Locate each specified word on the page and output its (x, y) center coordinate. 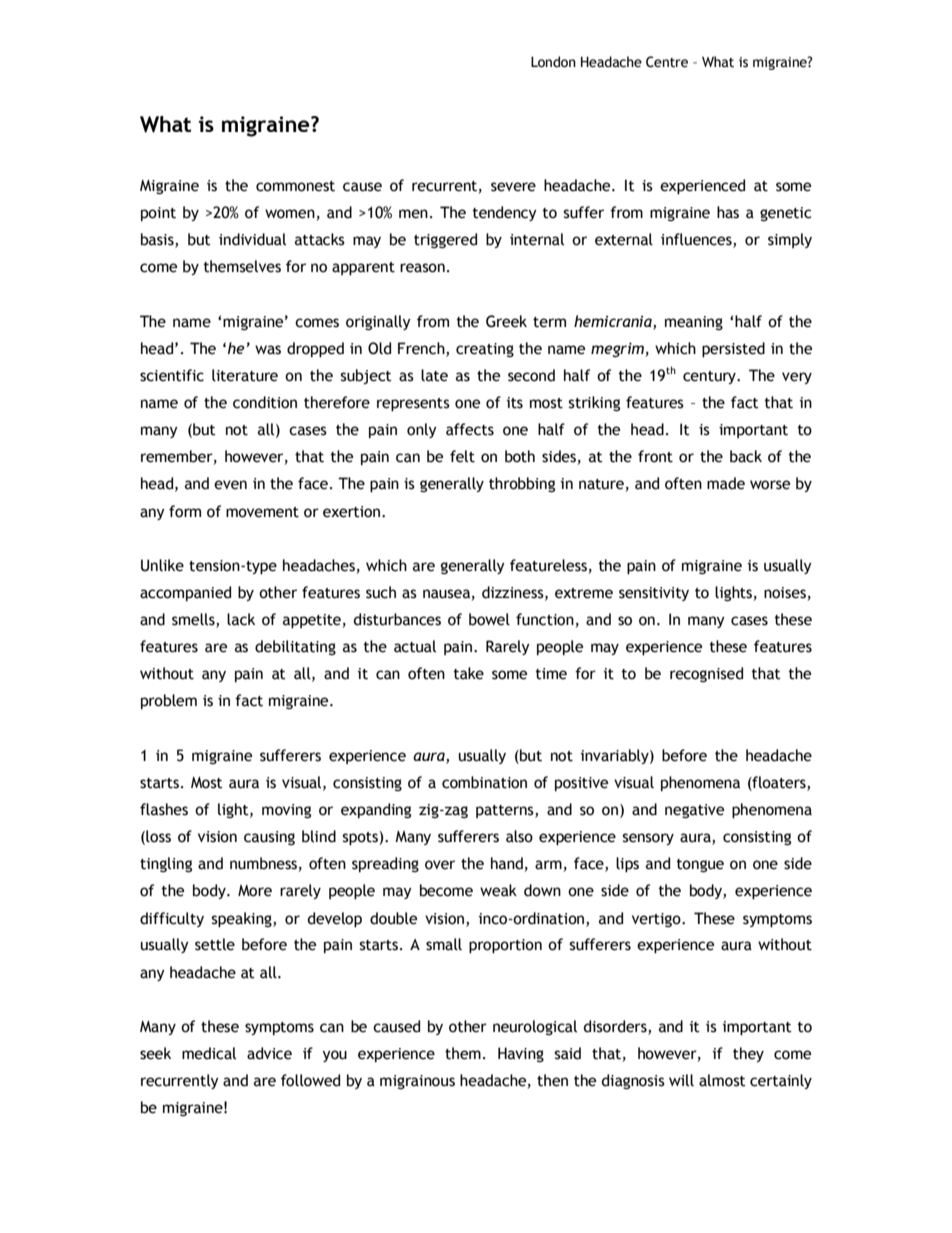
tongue (700, 865)
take (469, 673)
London (553, 62)
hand (507, 863)
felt (462, 456)
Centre (667, 62)
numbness (263, 863)
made (726, 483)
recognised (706, 674)
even (230, 485)
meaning (694, 323)
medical (209, 1053)
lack (241, 619)
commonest (295, 186)
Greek (506, 321)
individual (252, 239)
